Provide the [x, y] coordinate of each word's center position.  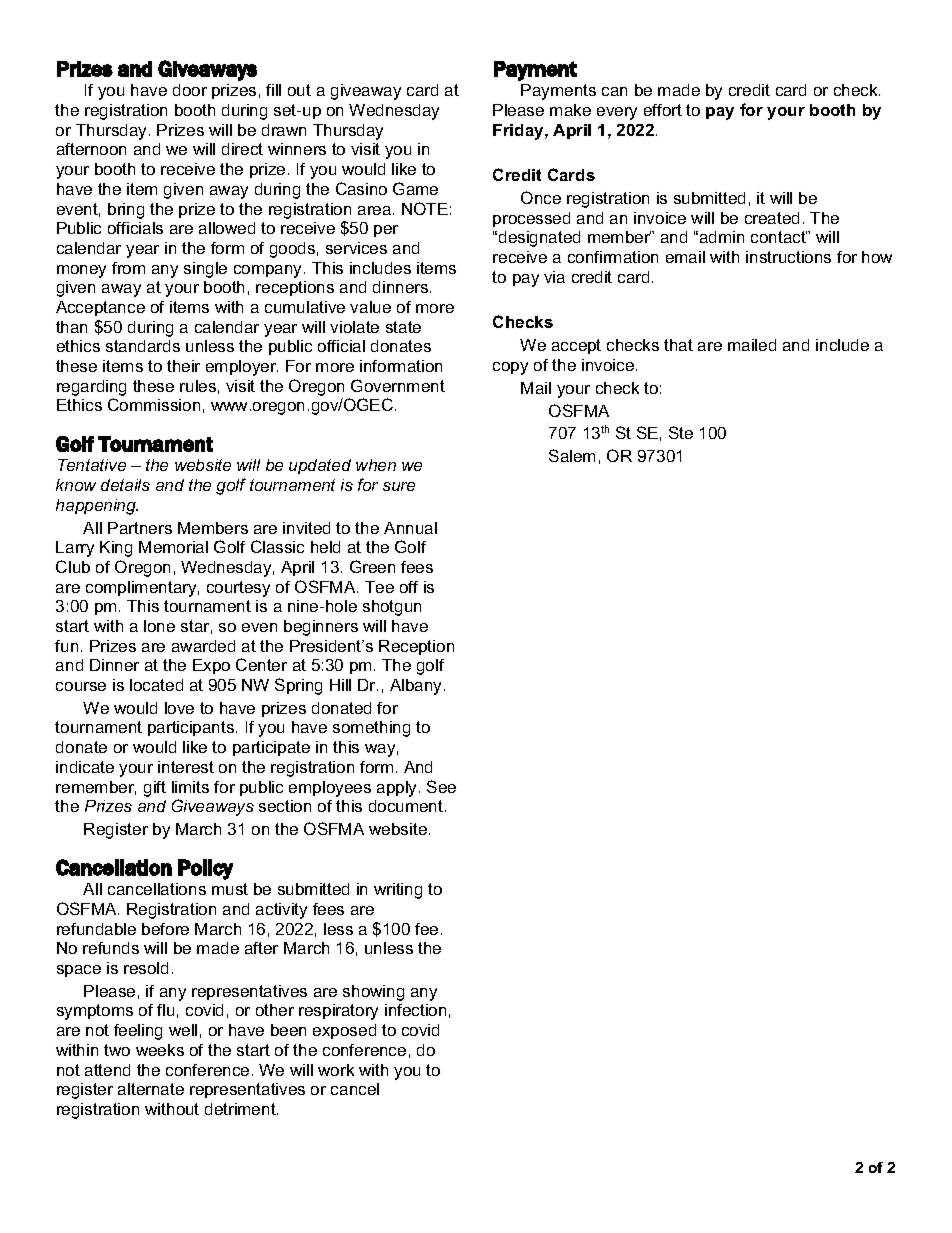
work [336, 1070]
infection [415, 1010]
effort [663, 110]
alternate [151, 1089]
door [190, 90]
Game [415, 188]
